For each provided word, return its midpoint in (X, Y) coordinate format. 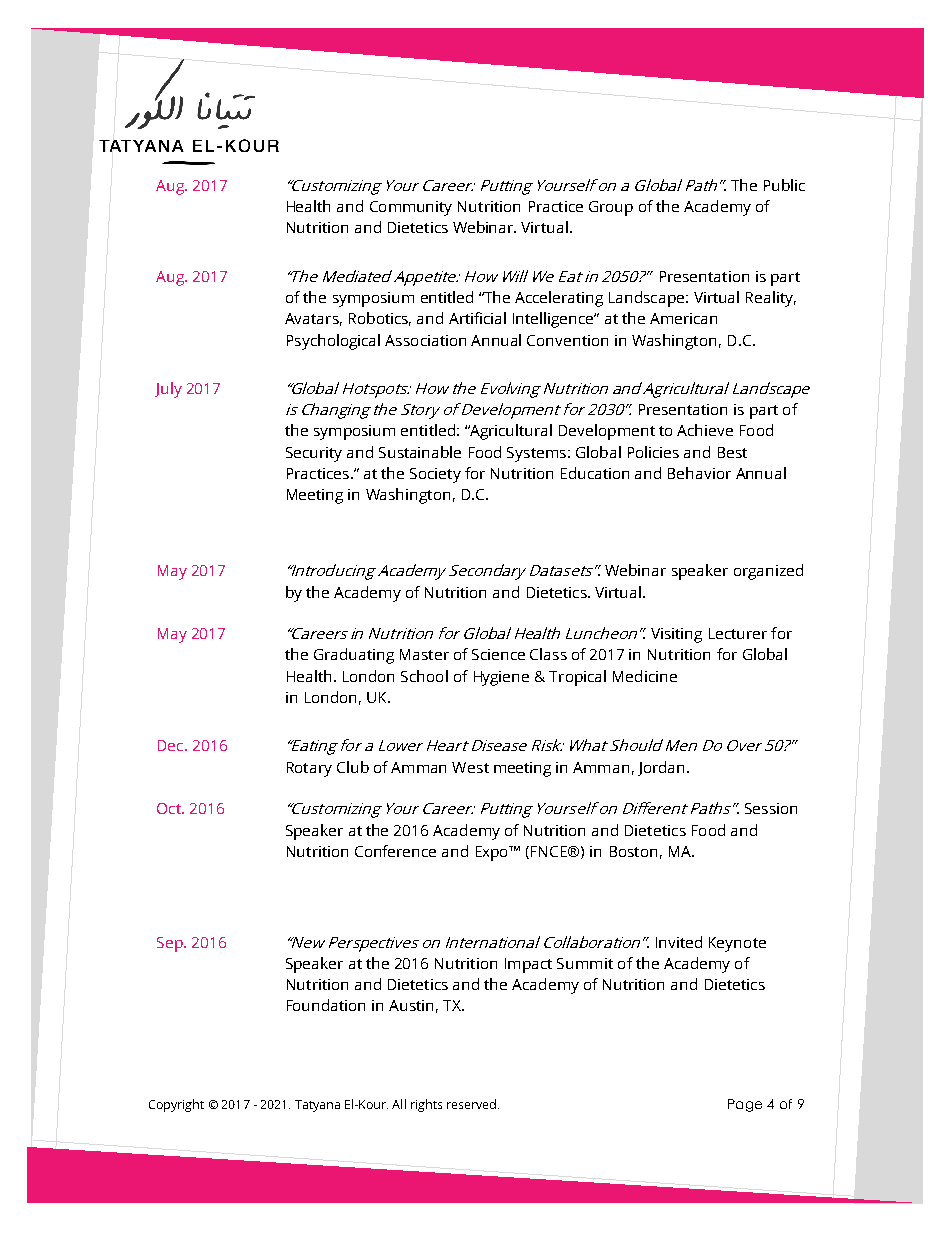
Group (611, 208)
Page (745, 1105)
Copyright (176, 1105)
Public (784, 185)
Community (411, 208)
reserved (473, 1104)
